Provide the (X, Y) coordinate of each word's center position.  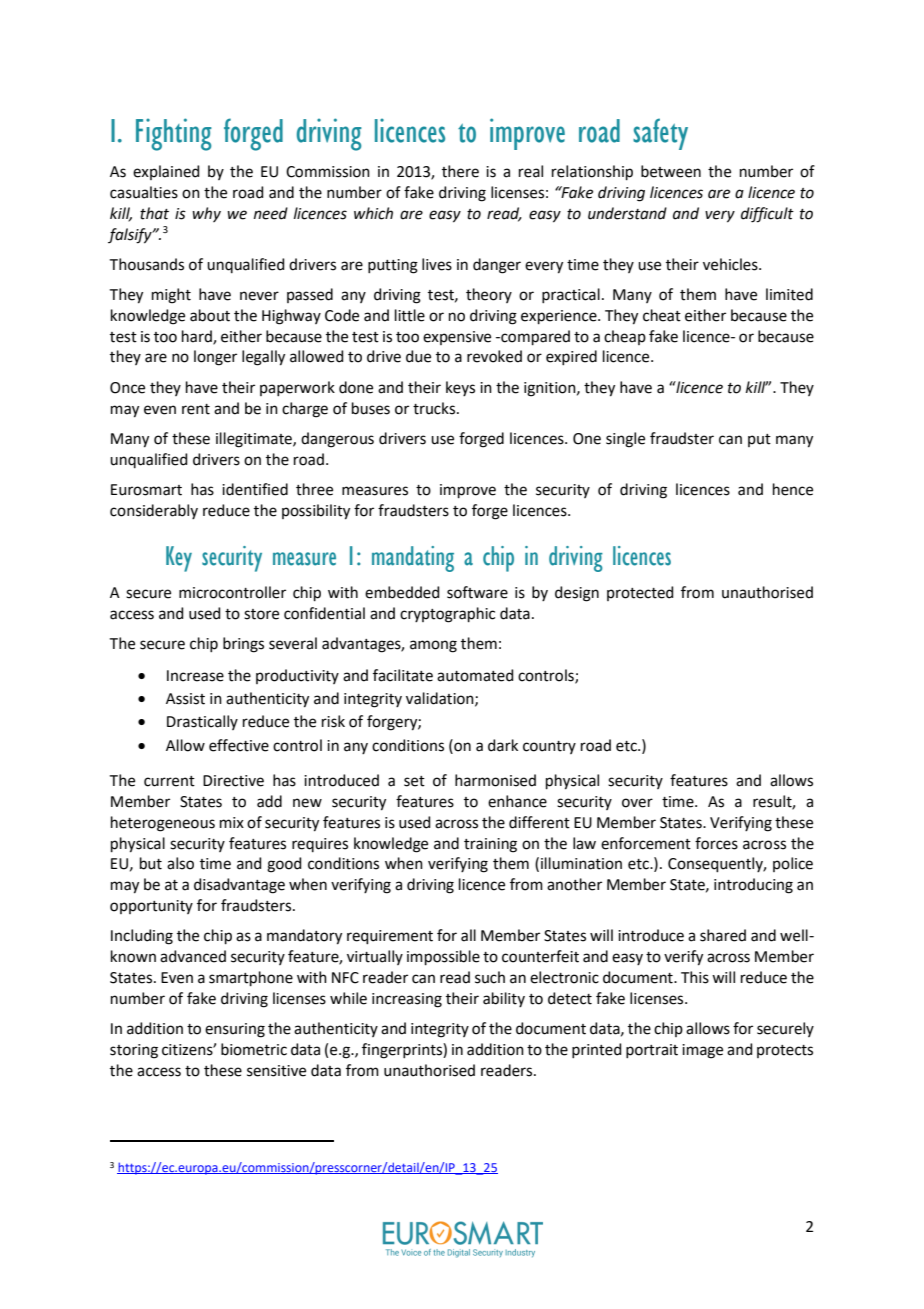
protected (640, 593)
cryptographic (447, 615)
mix (232, 822)
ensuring (235, 1030)
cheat (662, 315)
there (460, 171)
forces (716, 843)
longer (215, 358)
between (671, 171)
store (261, 614)
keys (460, 388)
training (490, 845)
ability (504, 999)
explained (166, 172)
